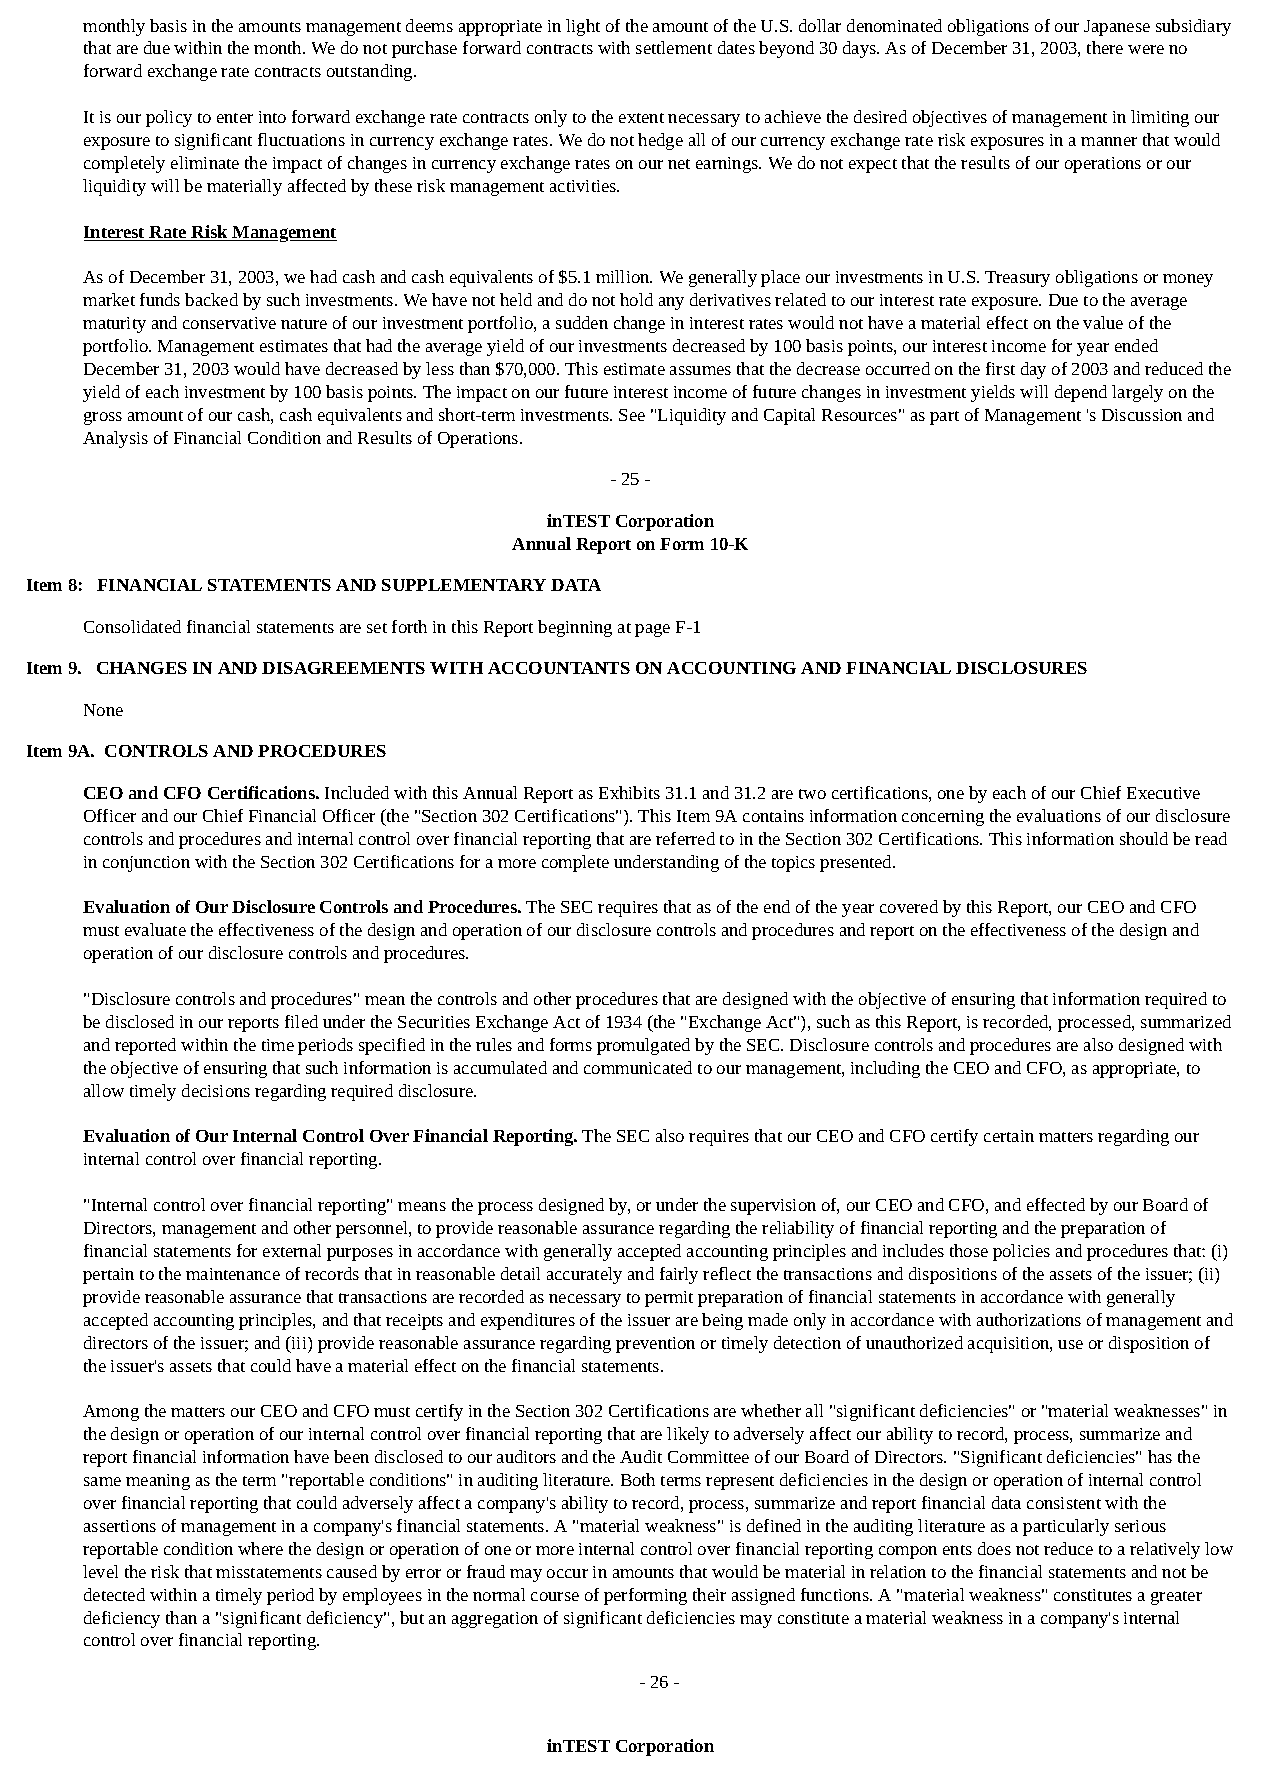 This document has height=1785, width=1261. Describe the element at coordinates (1144, 838) in the document. I see `should` at that location.
